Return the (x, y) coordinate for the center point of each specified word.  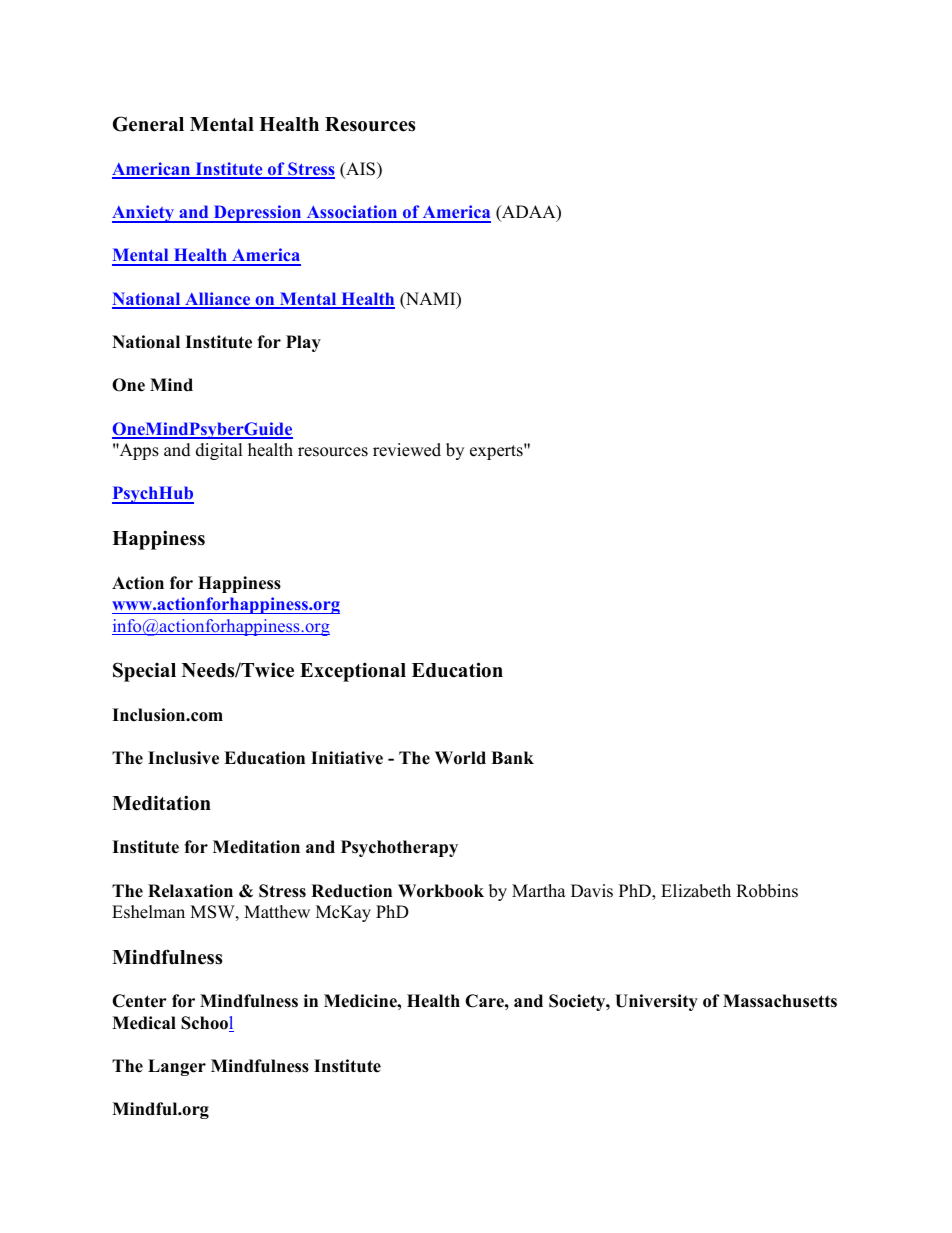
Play (303, 343)
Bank (512, 757)
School (207, 1024)
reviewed (407, 450)
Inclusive (183, 758)
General (148, 124)
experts (497, 452)
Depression (258, 214)
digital (219, 451)
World (460, 758)
